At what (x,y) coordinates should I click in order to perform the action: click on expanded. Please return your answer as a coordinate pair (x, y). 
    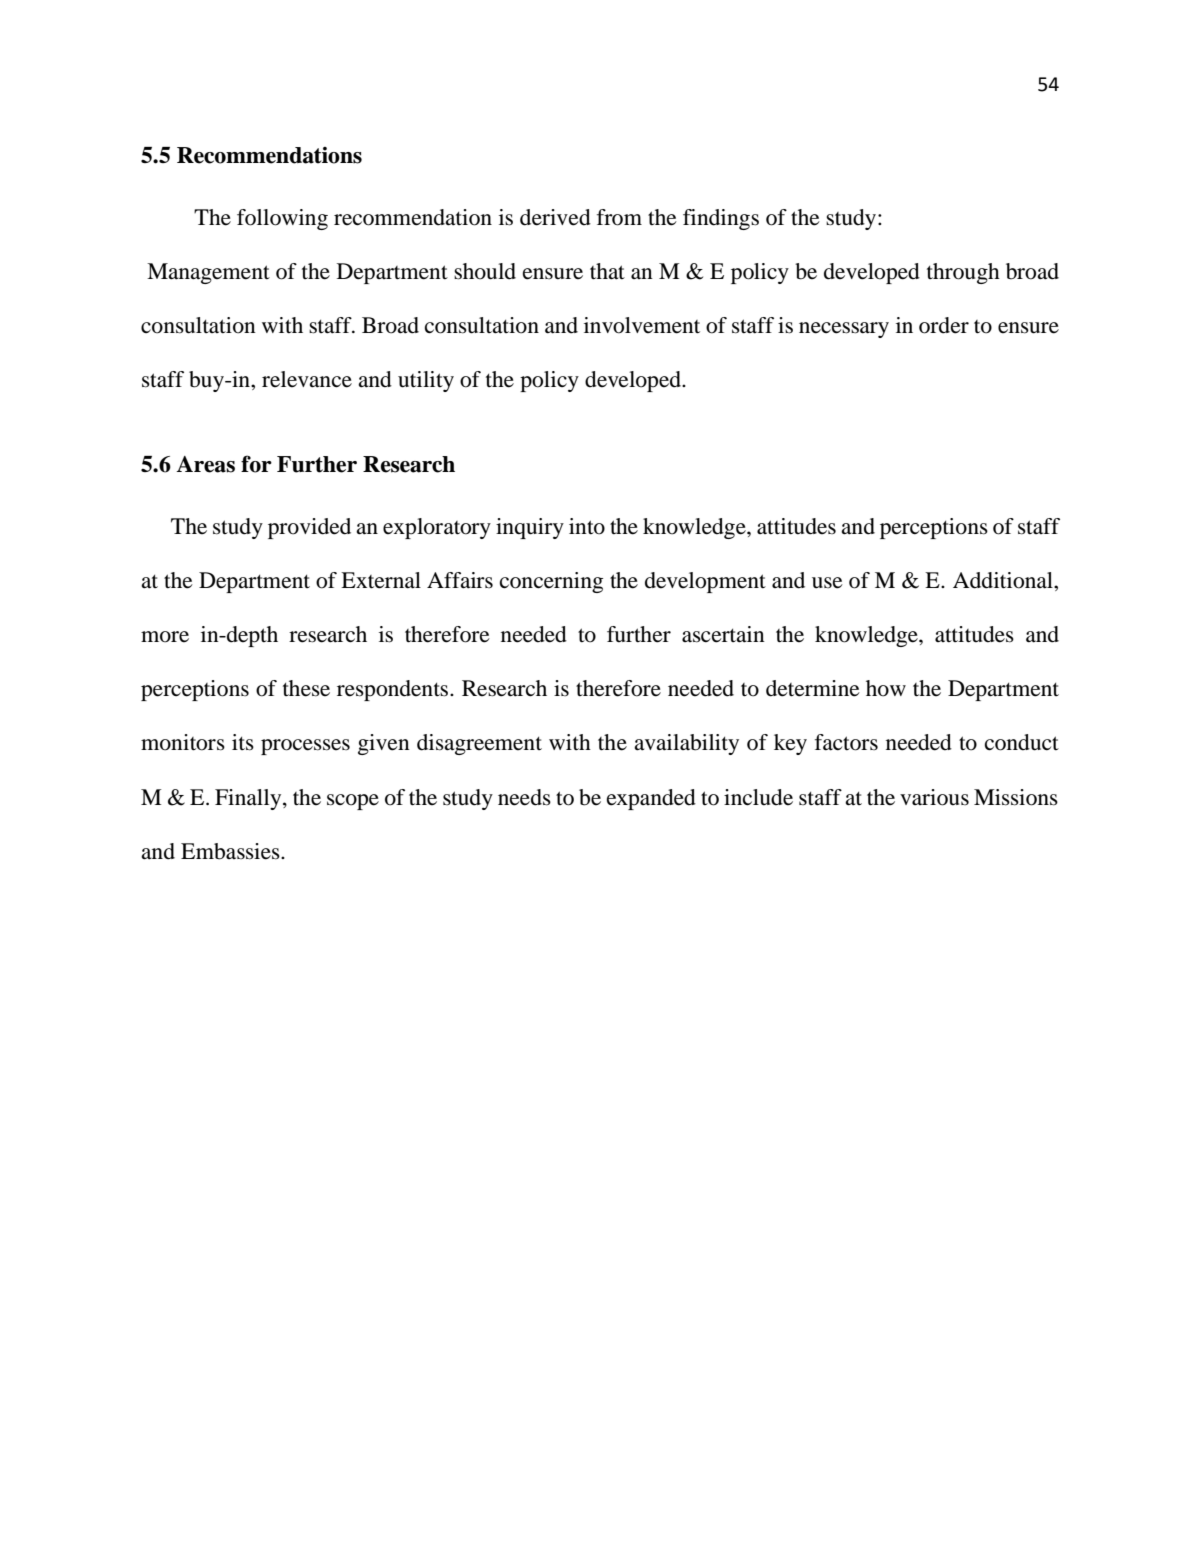
    Looking at the image, I should click on (651, 799).
